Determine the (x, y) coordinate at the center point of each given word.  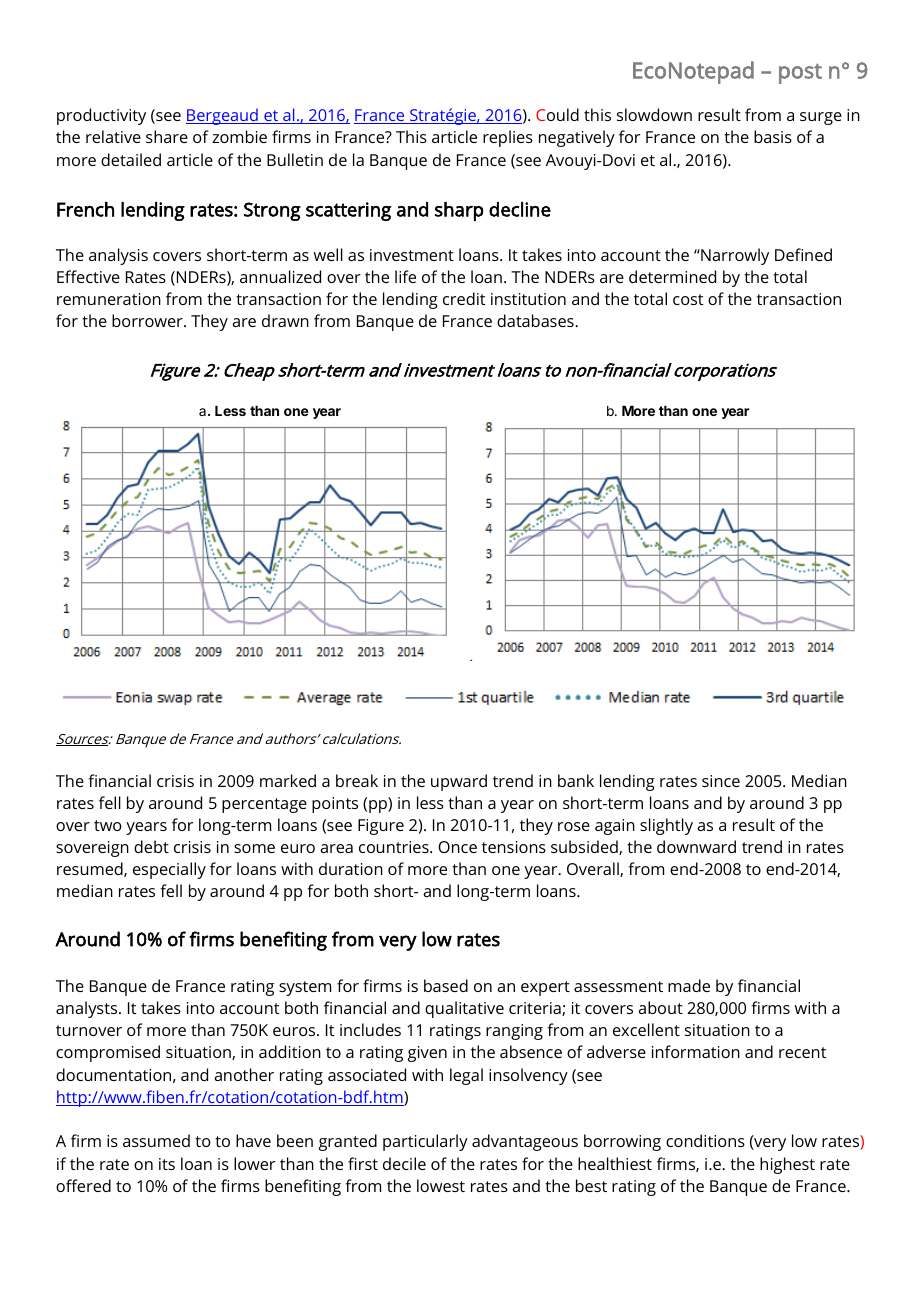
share (167, 136)
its (167, 1164)
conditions (705, 1140)
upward (459, 782)
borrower (148, 320)
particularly (425, 1142)
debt (151, 846)
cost (688, 299)
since (721, 781)
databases (536, 320)
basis (773, 136)
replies (508, 138)
